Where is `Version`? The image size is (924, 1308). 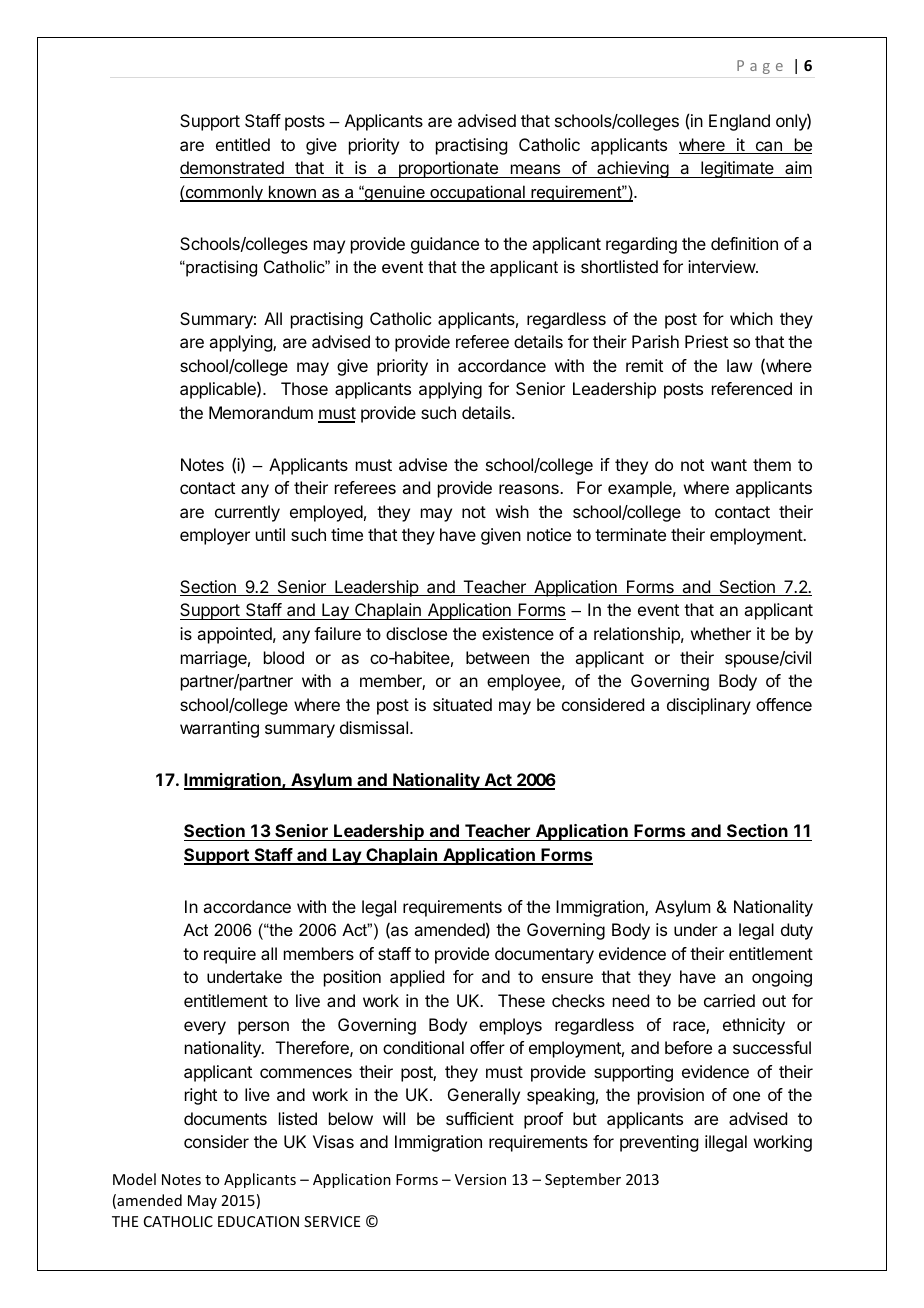 Version is located at coordinates (480, 1179).
